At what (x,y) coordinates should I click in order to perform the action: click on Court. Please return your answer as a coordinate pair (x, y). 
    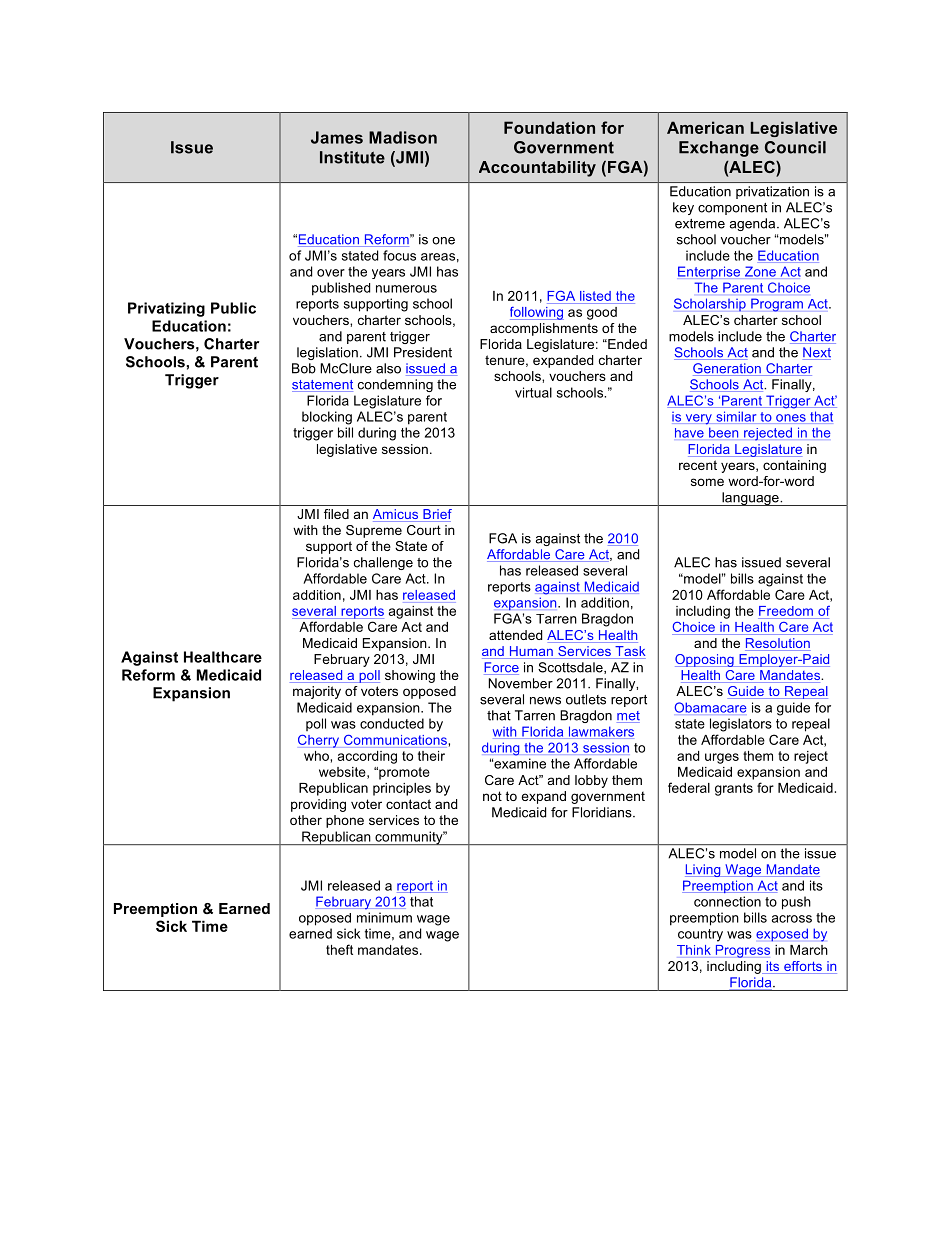
    Looking at the image, I should click on (424, 530).
